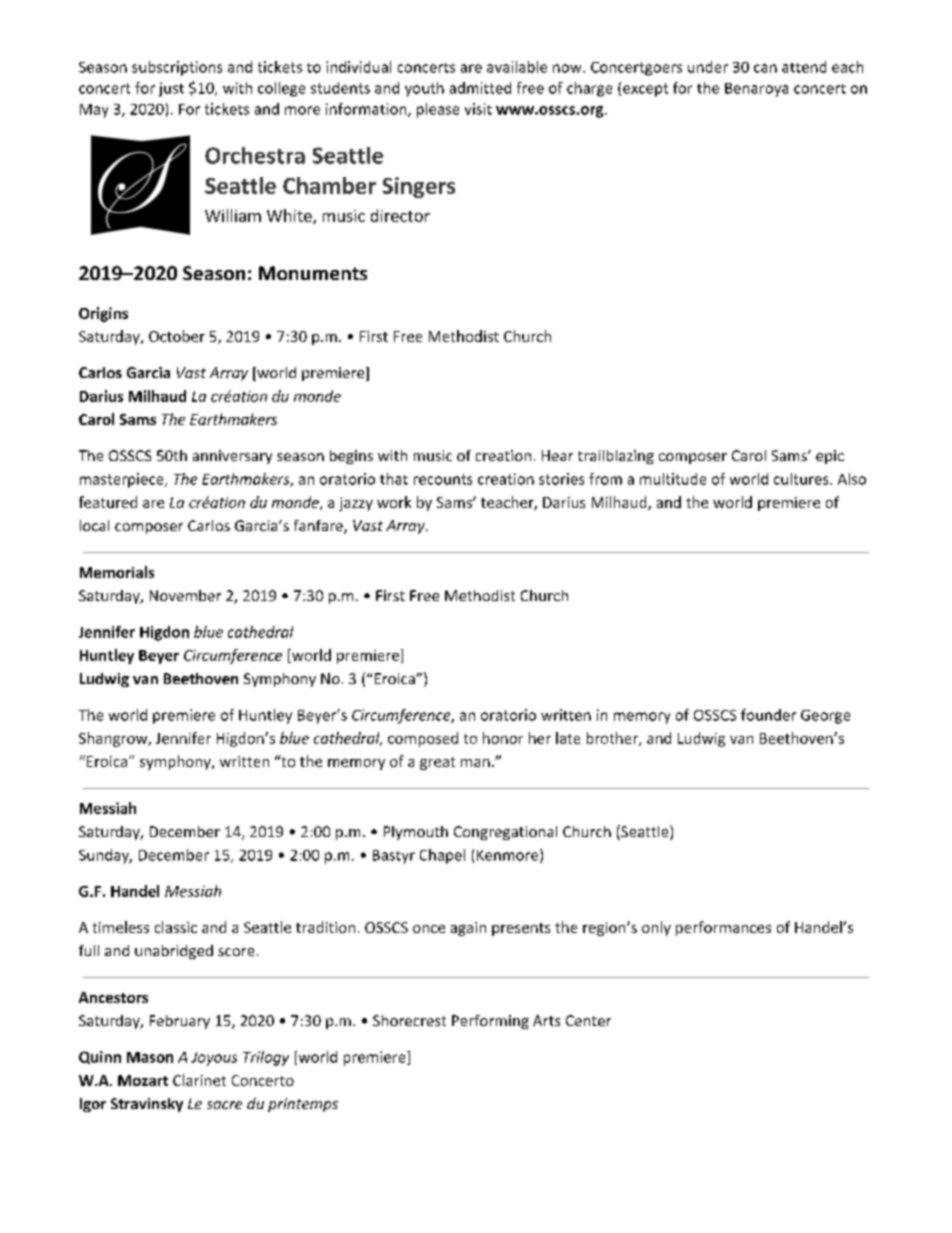  I want to click on Performing, so click(490, 1022).
